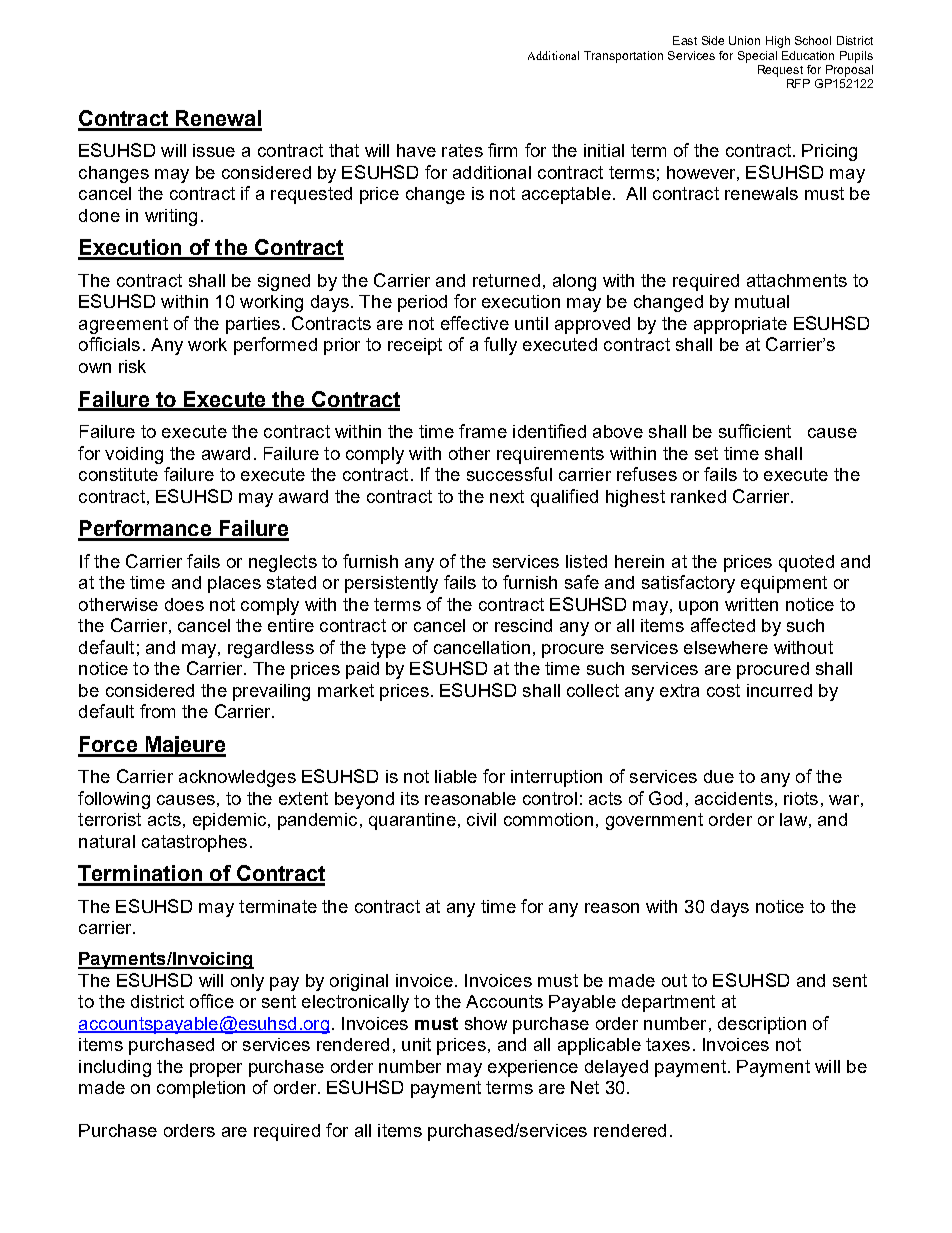 The width and height of the page is (952, 1233). I want to click on attachments, so click(797, 280).
